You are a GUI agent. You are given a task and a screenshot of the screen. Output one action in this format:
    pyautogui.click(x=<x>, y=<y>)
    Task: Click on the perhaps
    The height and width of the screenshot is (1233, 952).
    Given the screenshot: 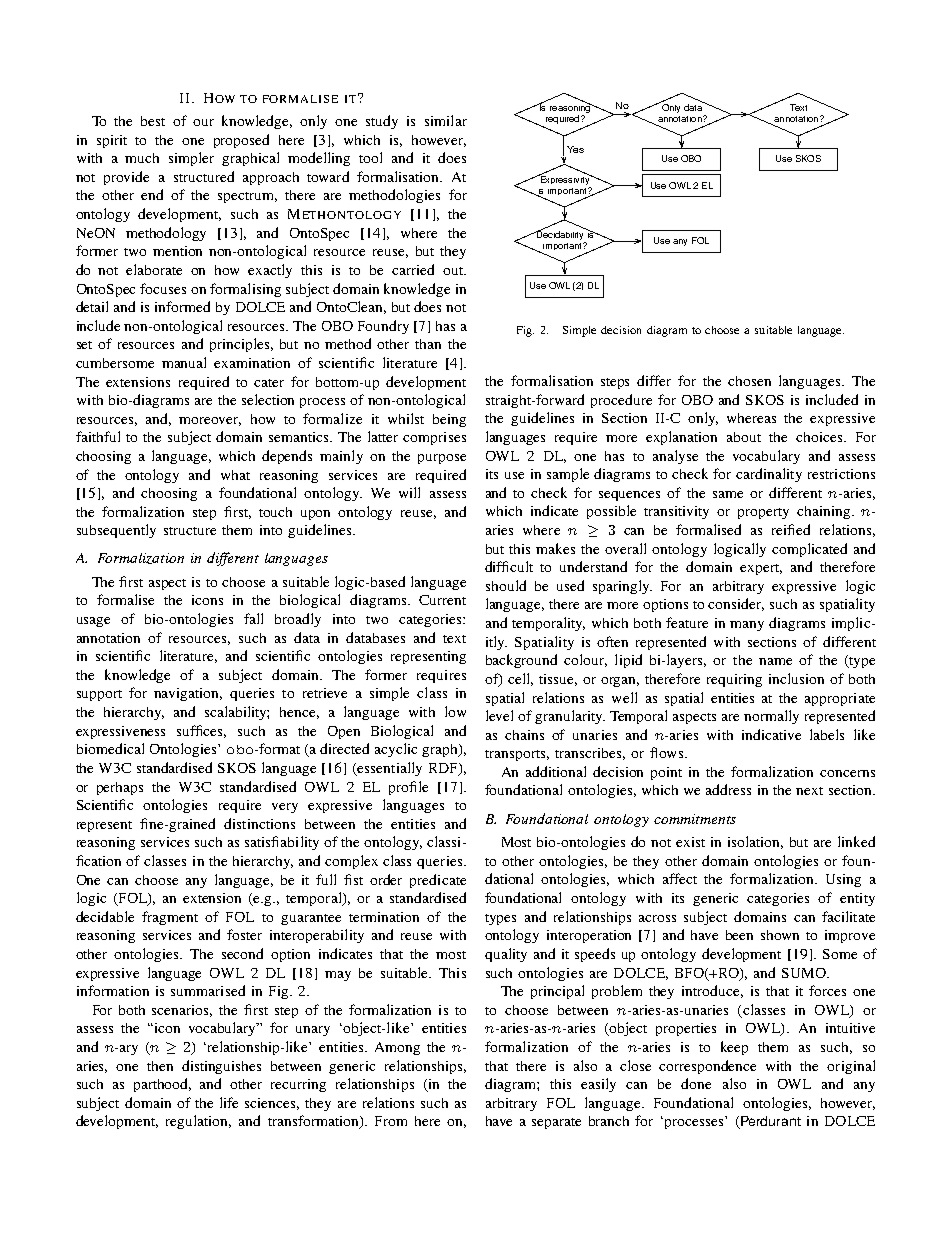 What is the action you would take?
    pyautogui.click(x=120, y=788)
